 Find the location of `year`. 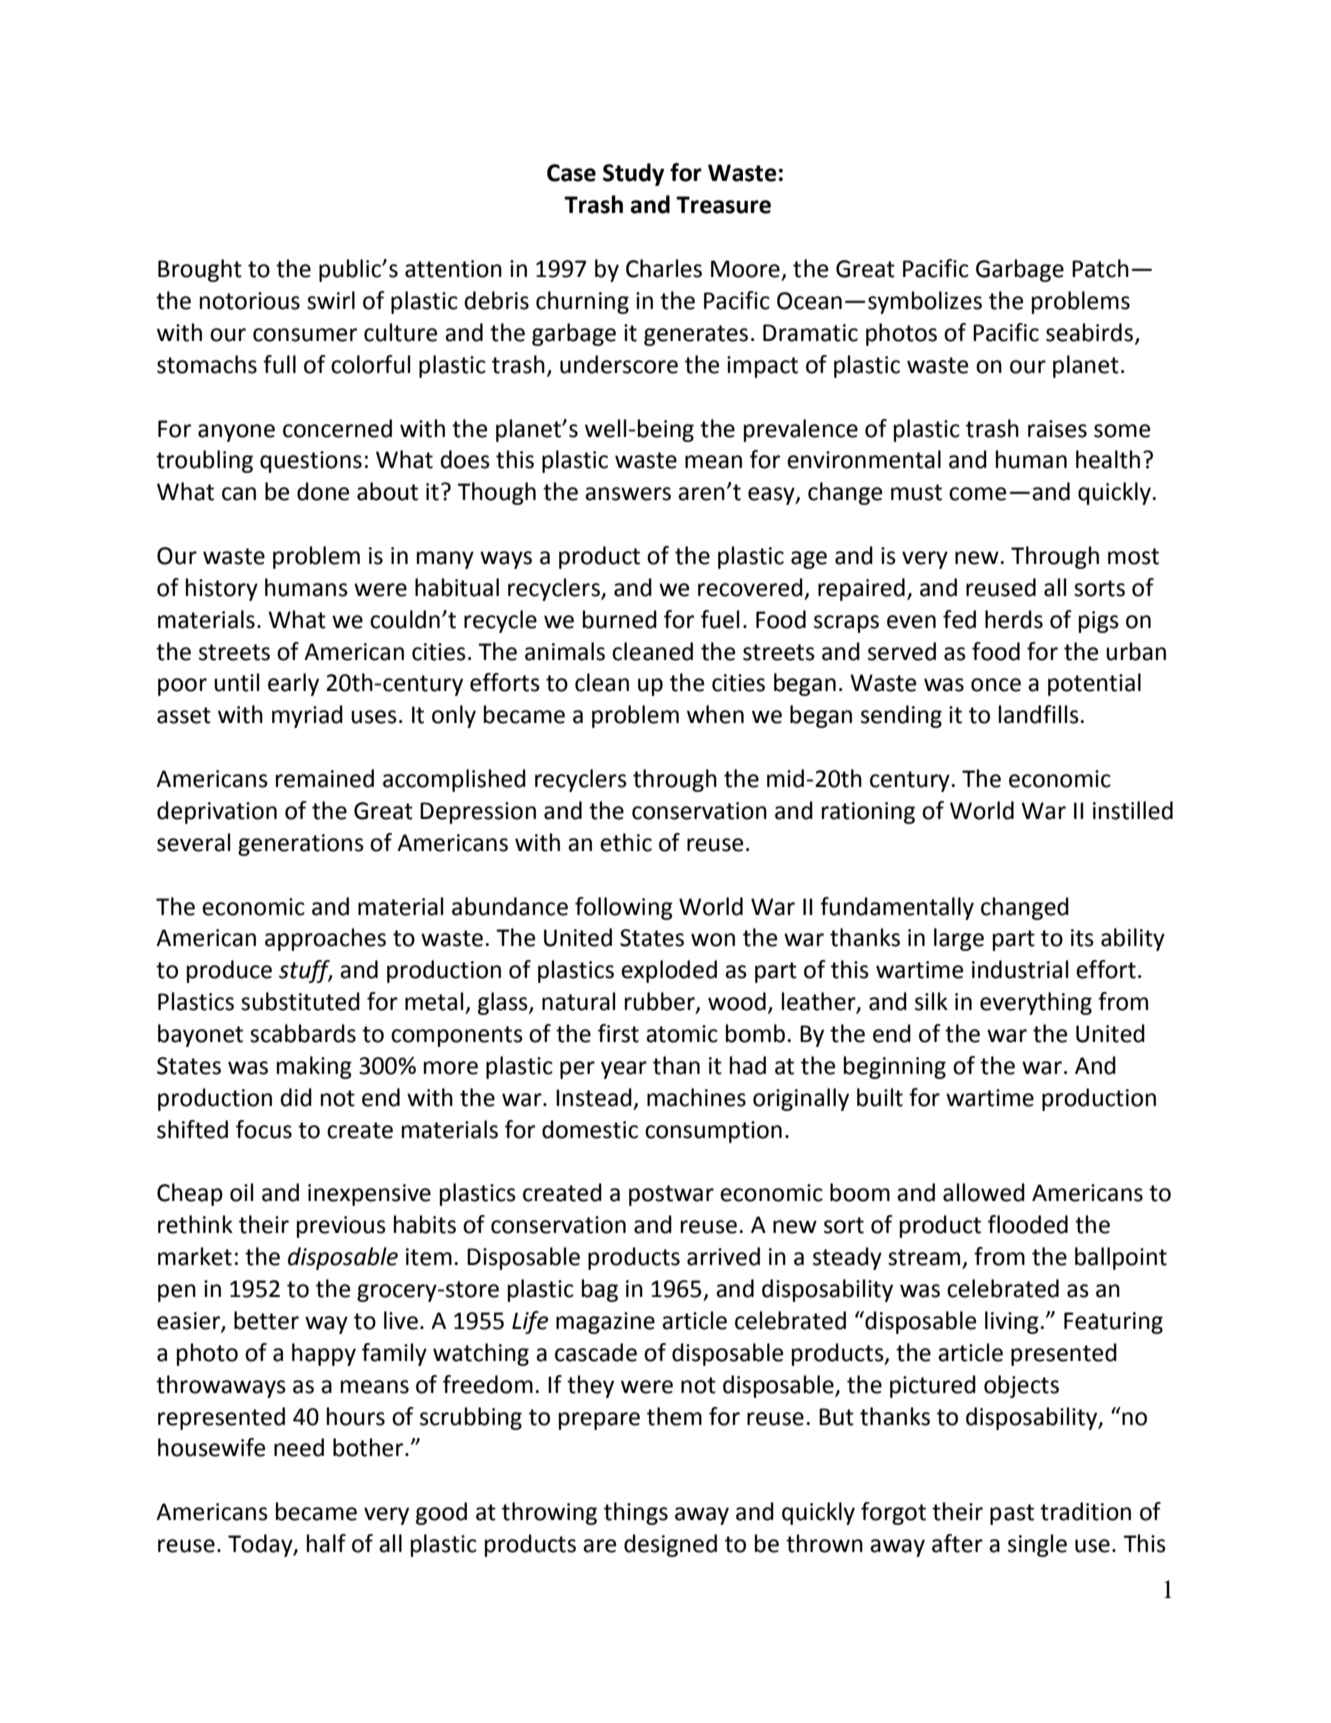

year is located at coordinates (624, 1070).
